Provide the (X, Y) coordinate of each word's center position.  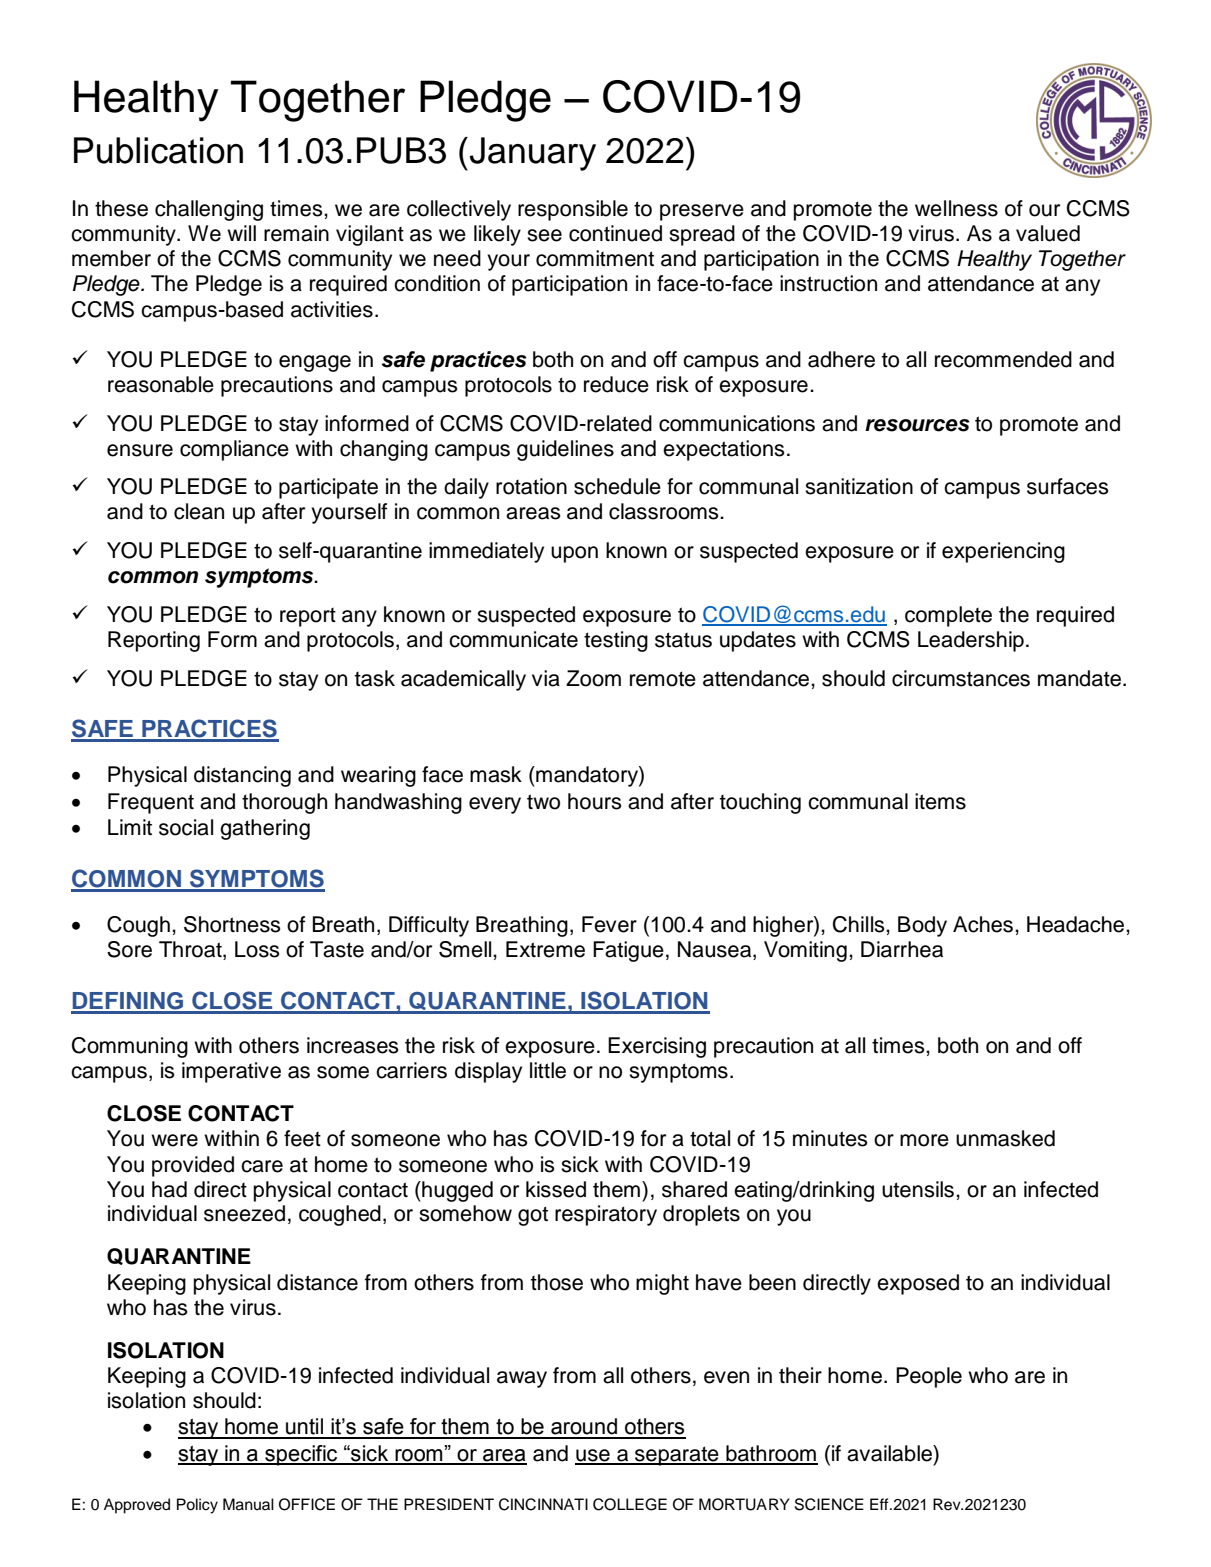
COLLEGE (630, 1504)
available (890, 1453)
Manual (248, 1504)
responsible (573, 210)
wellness (956, 208)
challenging (209, 210)
